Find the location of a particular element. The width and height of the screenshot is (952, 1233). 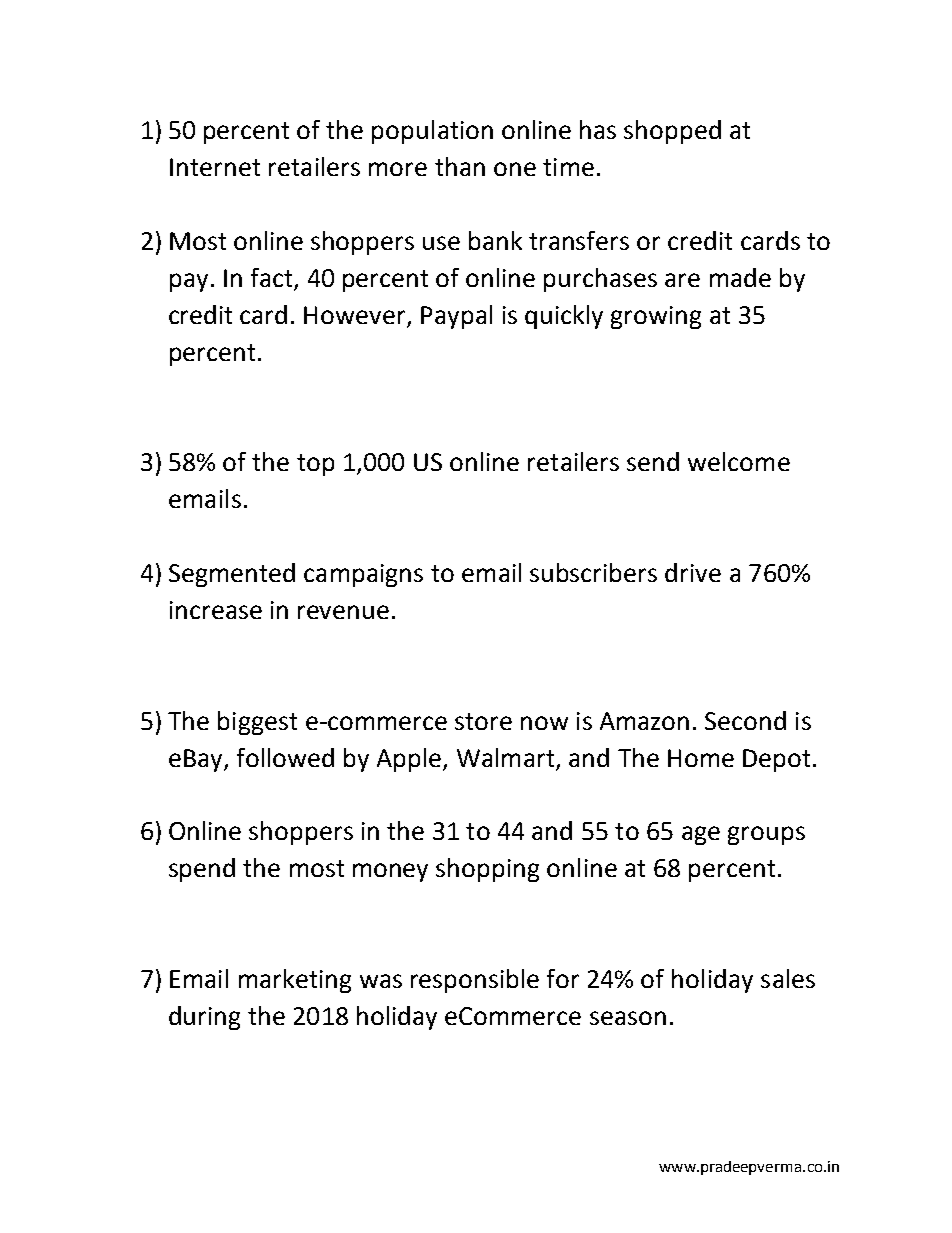

than is located at coordinates (460, 166).
